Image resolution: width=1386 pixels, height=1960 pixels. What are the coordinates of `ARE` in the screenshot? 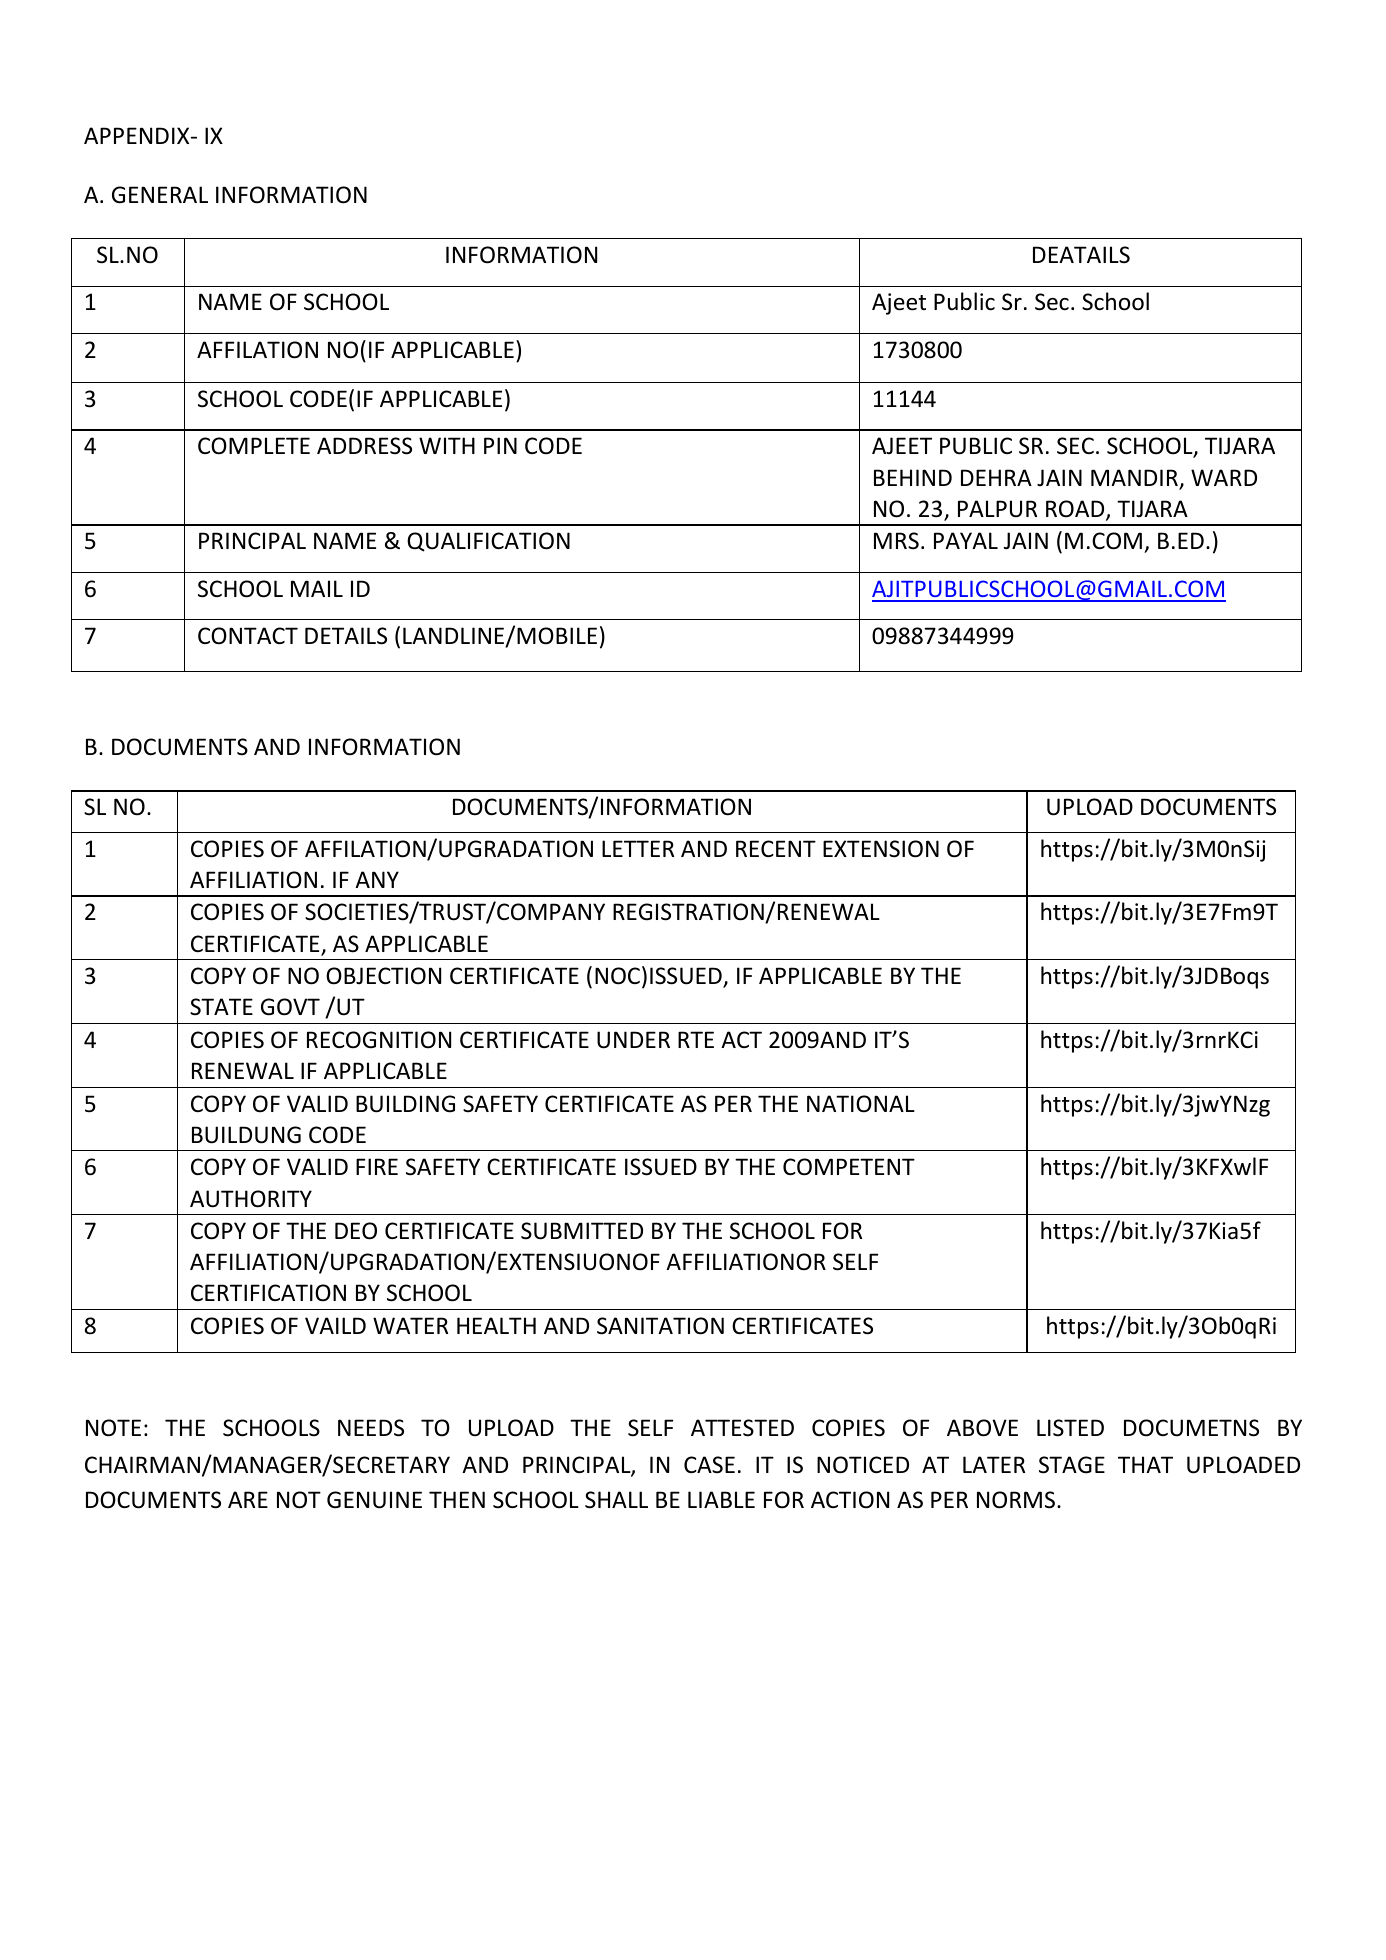 It's located at (248, 1499).
